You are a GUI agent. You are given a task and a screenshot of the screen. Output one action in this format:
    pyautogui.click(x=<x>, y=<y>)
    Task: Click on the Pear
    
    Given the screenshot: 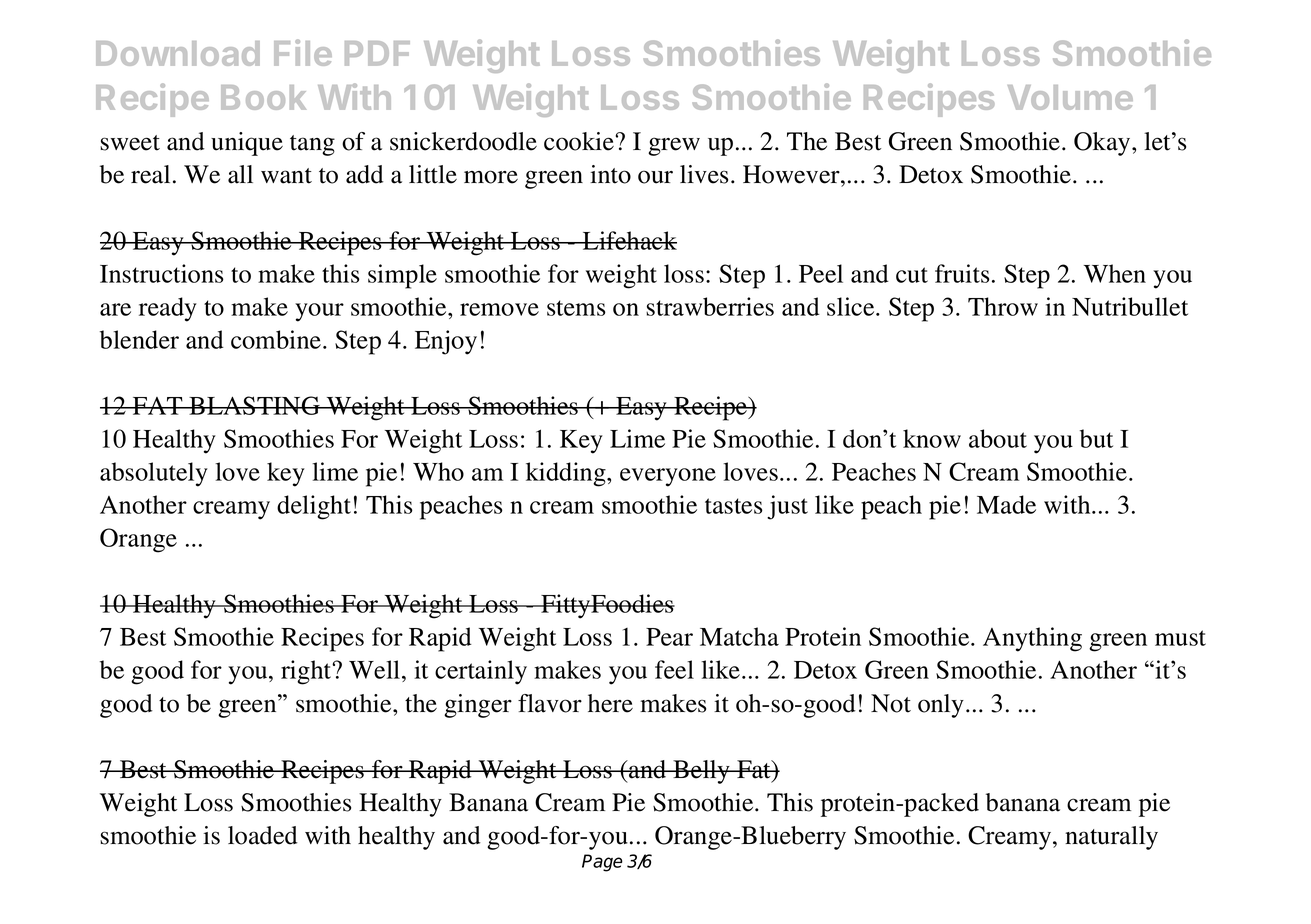 What is the action you would take?
    pyautogui.click(x=669, y=637)
